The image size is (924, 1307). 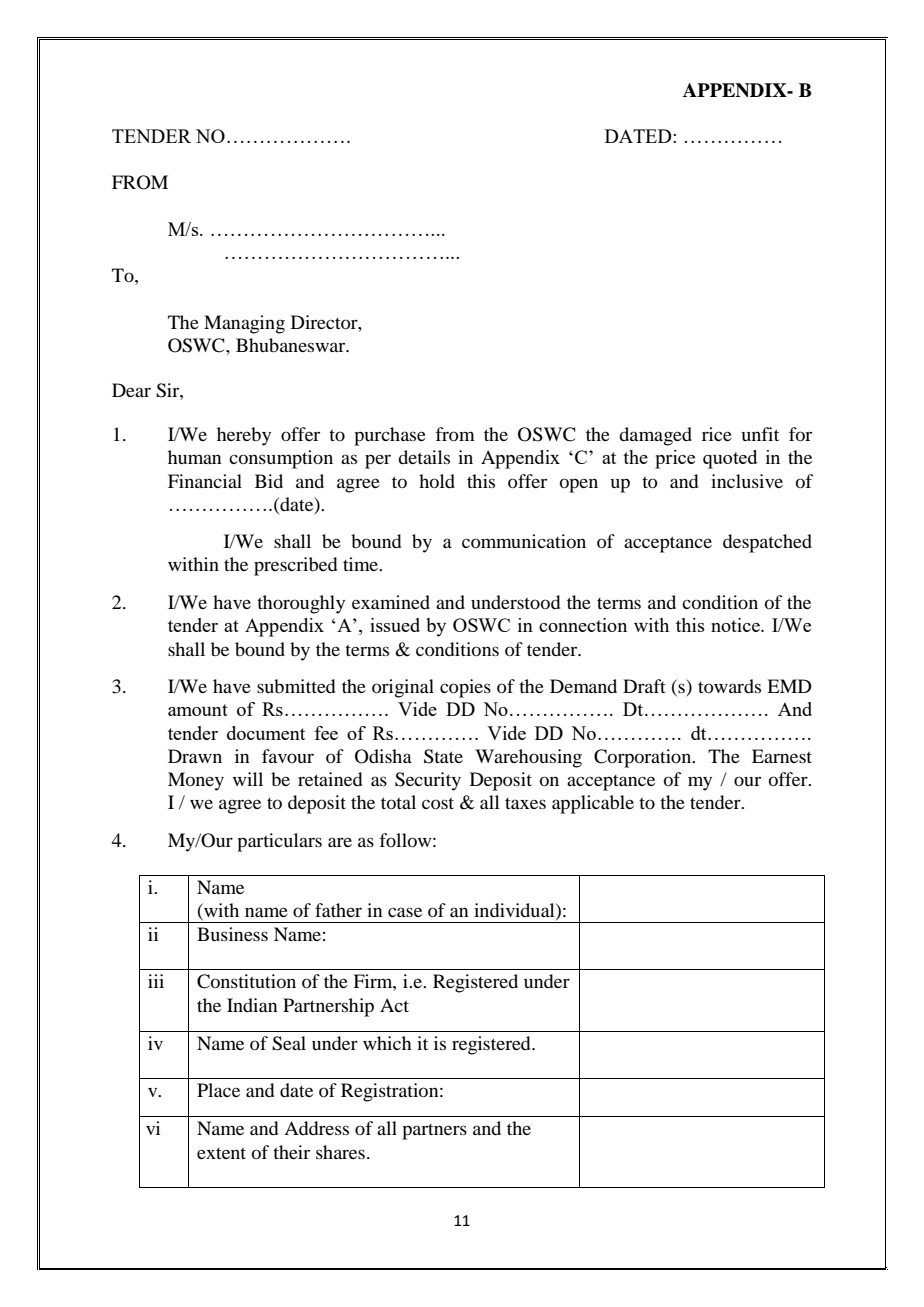 What do you see at coordinates (244, 324) in the image?
I see `Managing` at bounding box center [244, 324].
